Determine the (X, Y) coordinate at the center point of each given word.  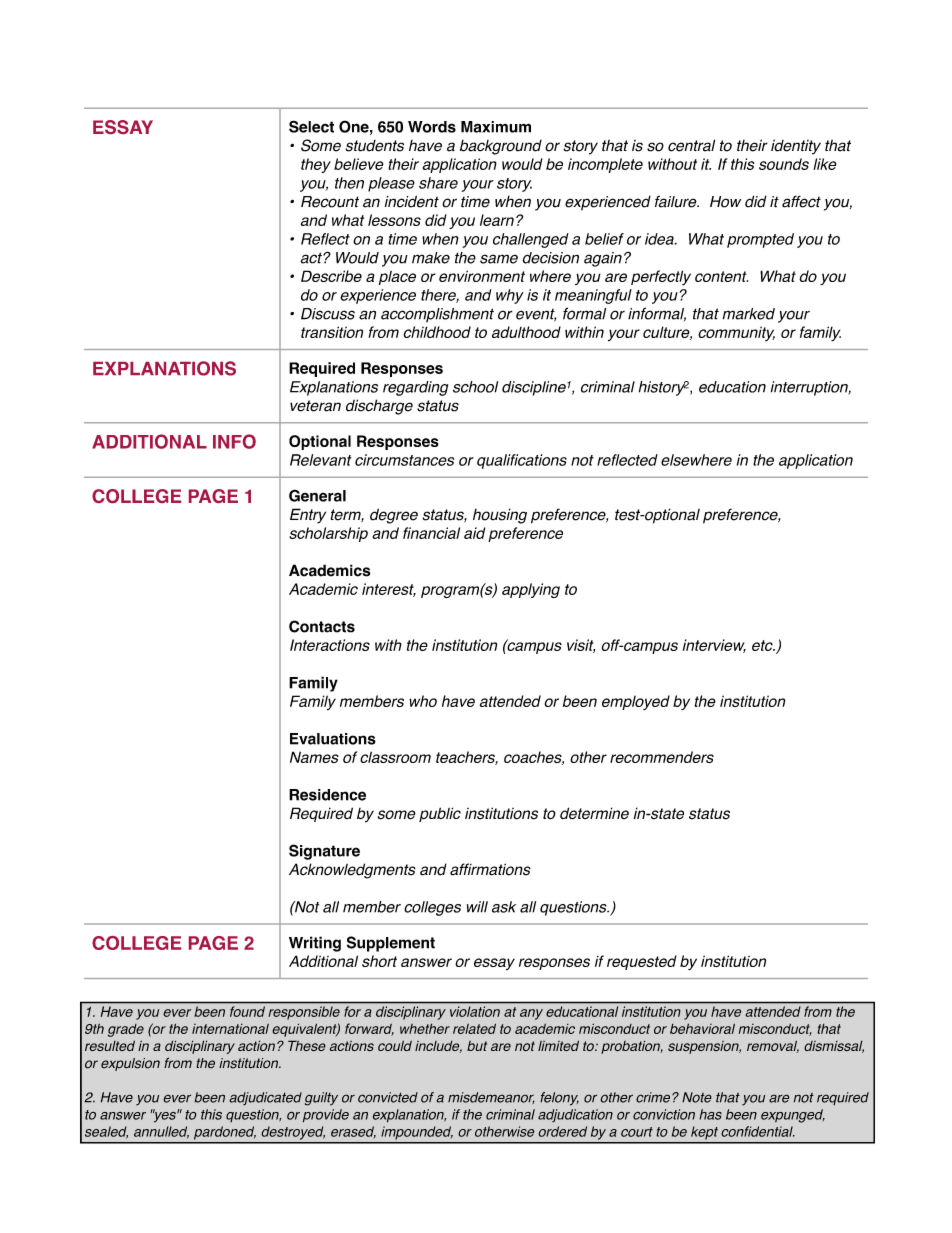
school (475, 387)
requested (642, 962)
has (710, 1114)
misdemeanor (491, 1098)
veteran (315, 406)
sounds (784, 164)
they (316, 165)
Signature (324, 852)
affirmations (490, 869)
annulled (161, 1132)
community (736, 333)
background (501, 147)
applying (531, 590)
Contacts (322, 626)
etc (763, 645)
